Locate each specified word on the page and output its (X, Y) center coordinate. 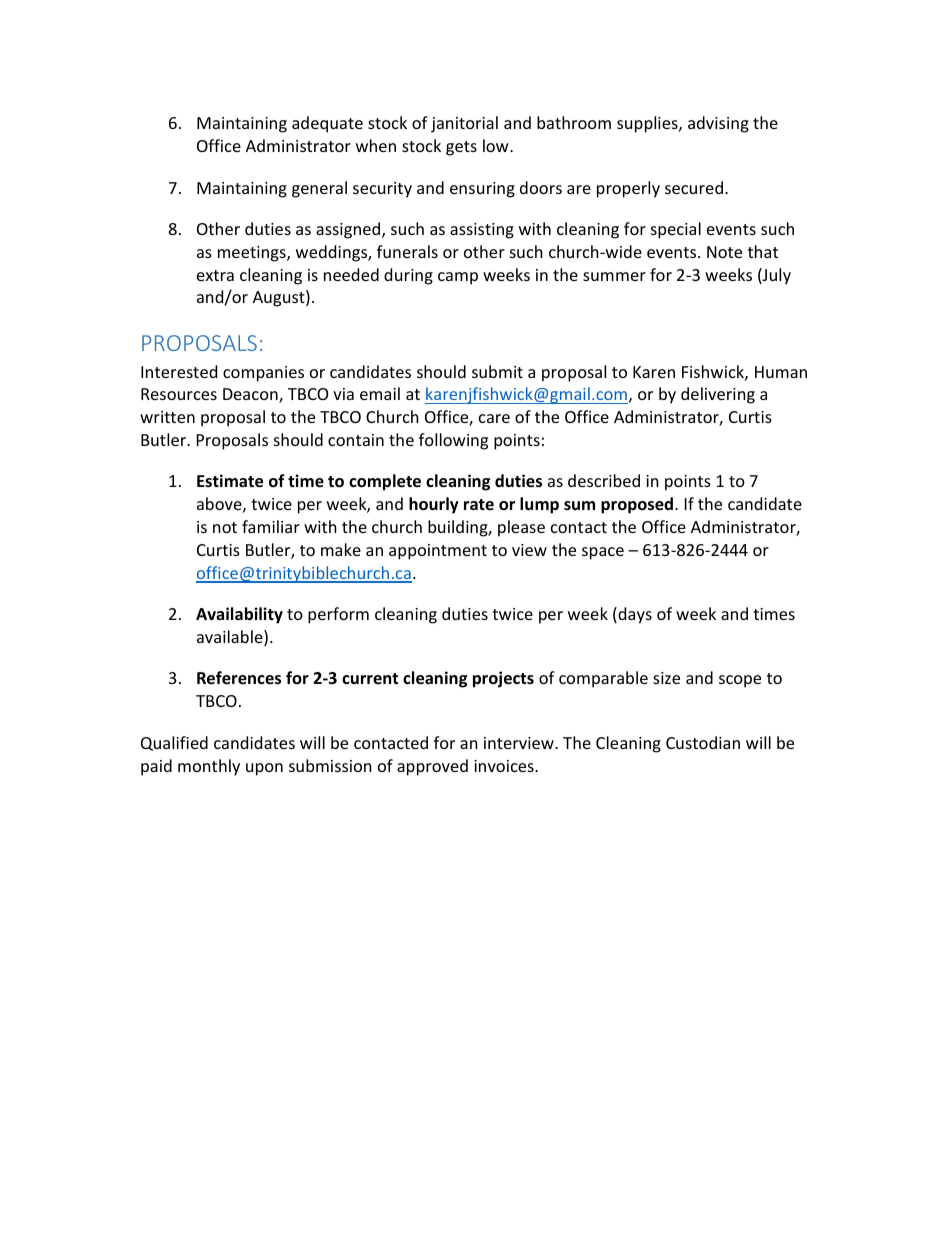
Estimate (230, 481)
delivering (718, 395)
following (453, 441)
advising (718, 124)
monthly (209, 767)
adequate (327, 124)
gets (461, 148)
